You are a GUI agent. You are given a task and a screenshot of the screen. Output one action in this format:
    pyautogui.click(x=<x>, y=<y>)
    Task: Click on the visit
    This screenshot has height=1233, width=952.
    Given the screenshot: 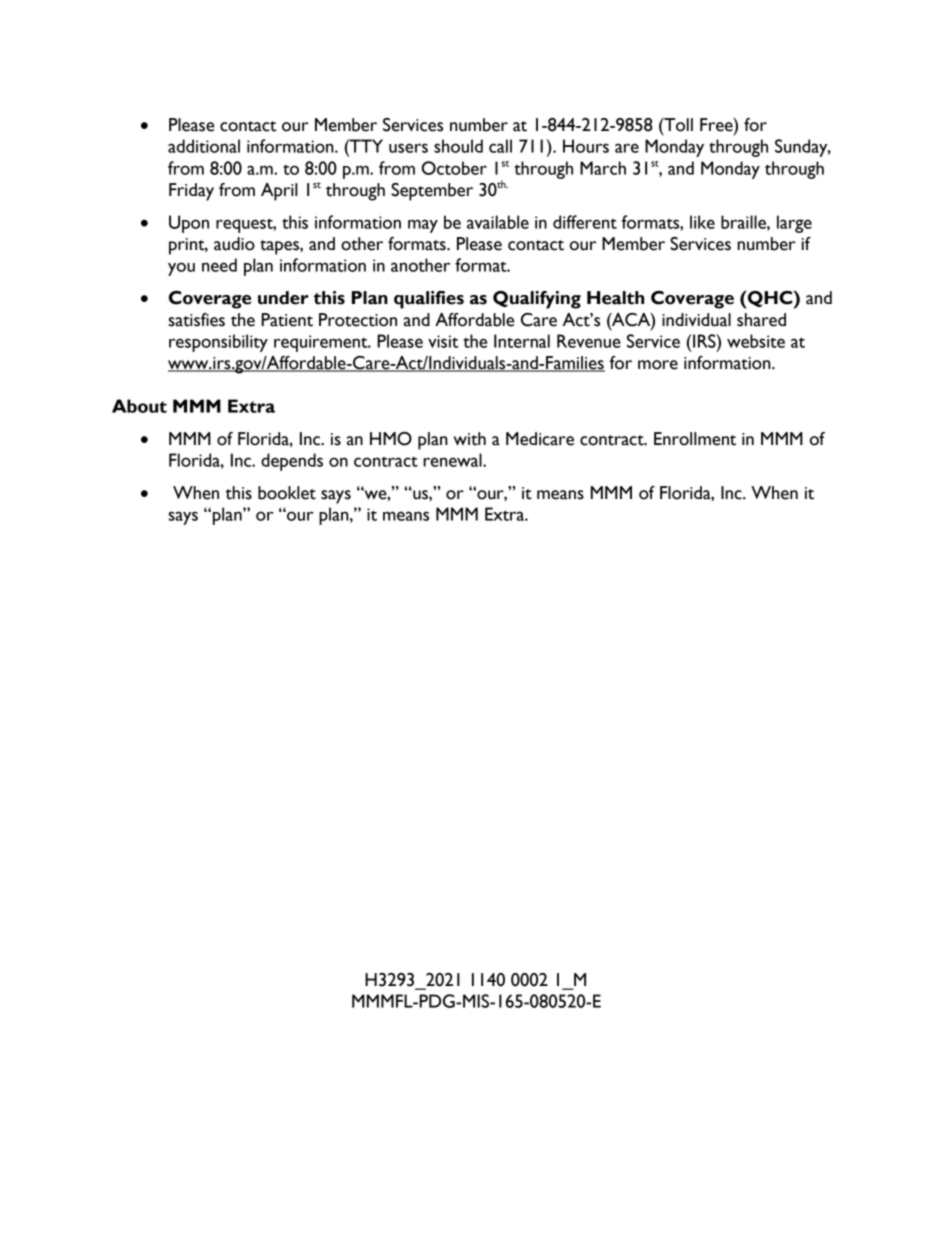 What is the action you would take?
    pyautogui.click(x=443, y=341)
